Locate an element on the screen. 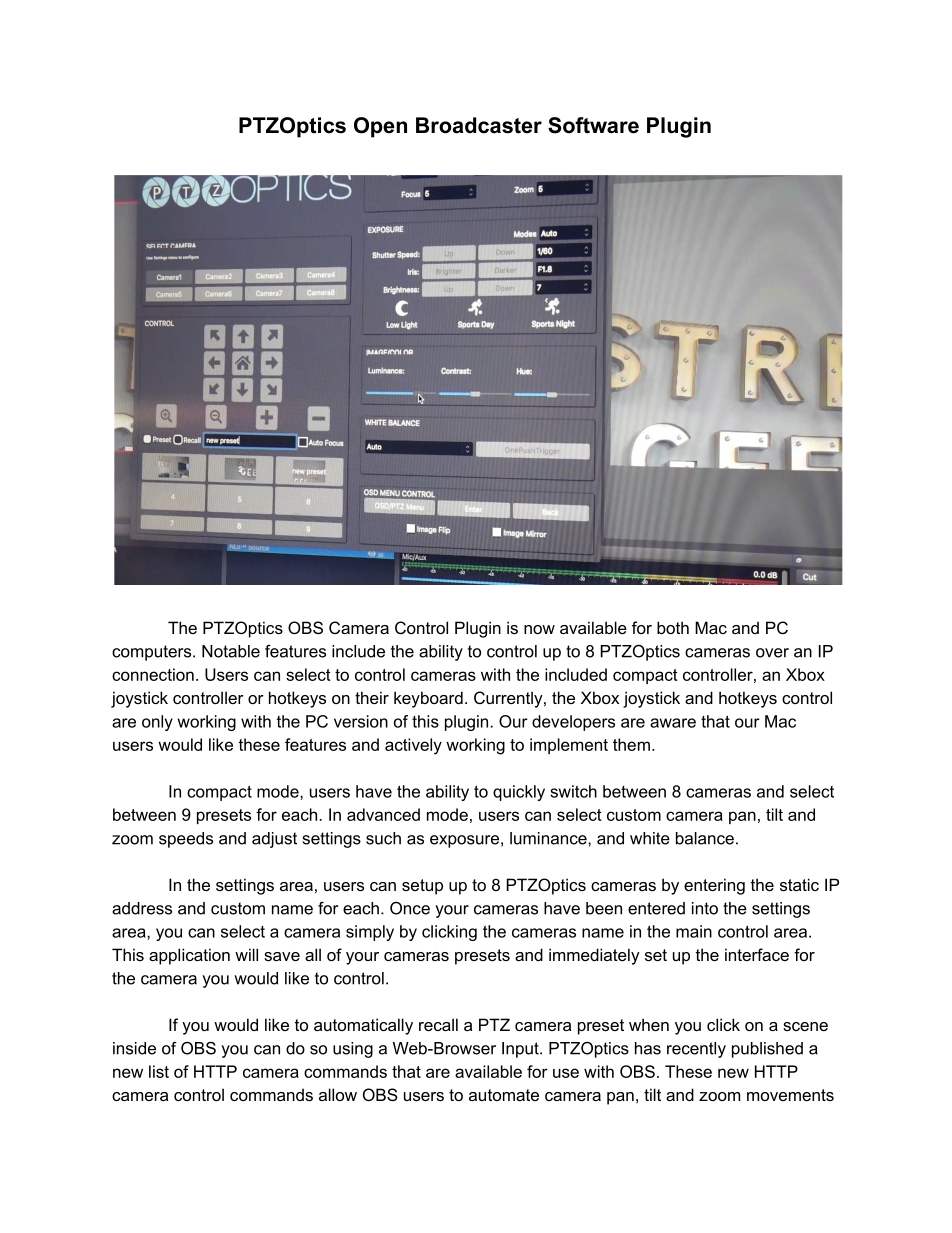 This screenshot has width=952, height=1233. now is located at coordinates (539, 629).
